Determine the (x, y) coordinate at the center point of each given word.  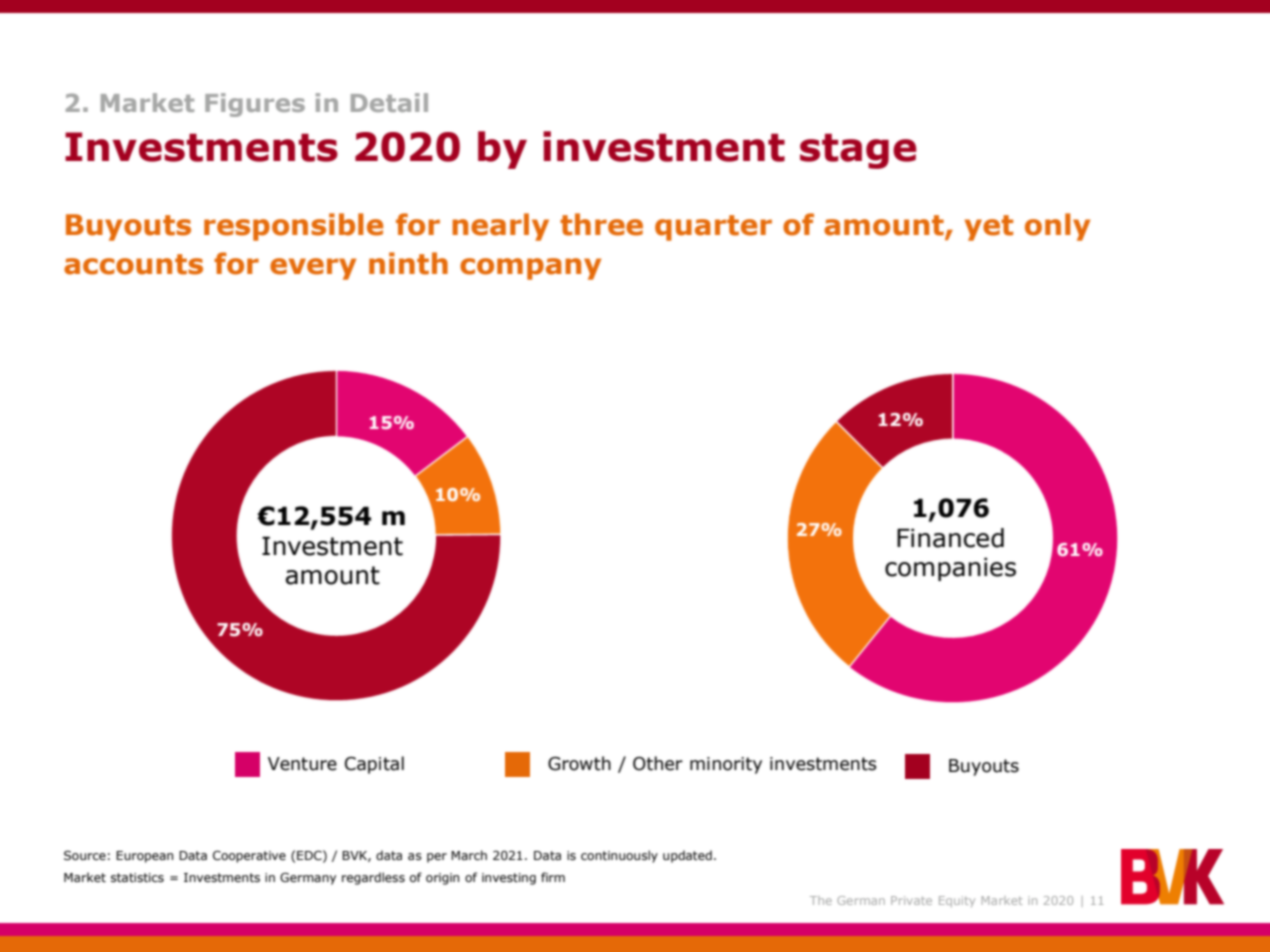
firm (553, 877)
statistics (137, 877)
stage (858, 151)
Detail (389, 102)
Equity (957, 901)
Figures (255, 105)
